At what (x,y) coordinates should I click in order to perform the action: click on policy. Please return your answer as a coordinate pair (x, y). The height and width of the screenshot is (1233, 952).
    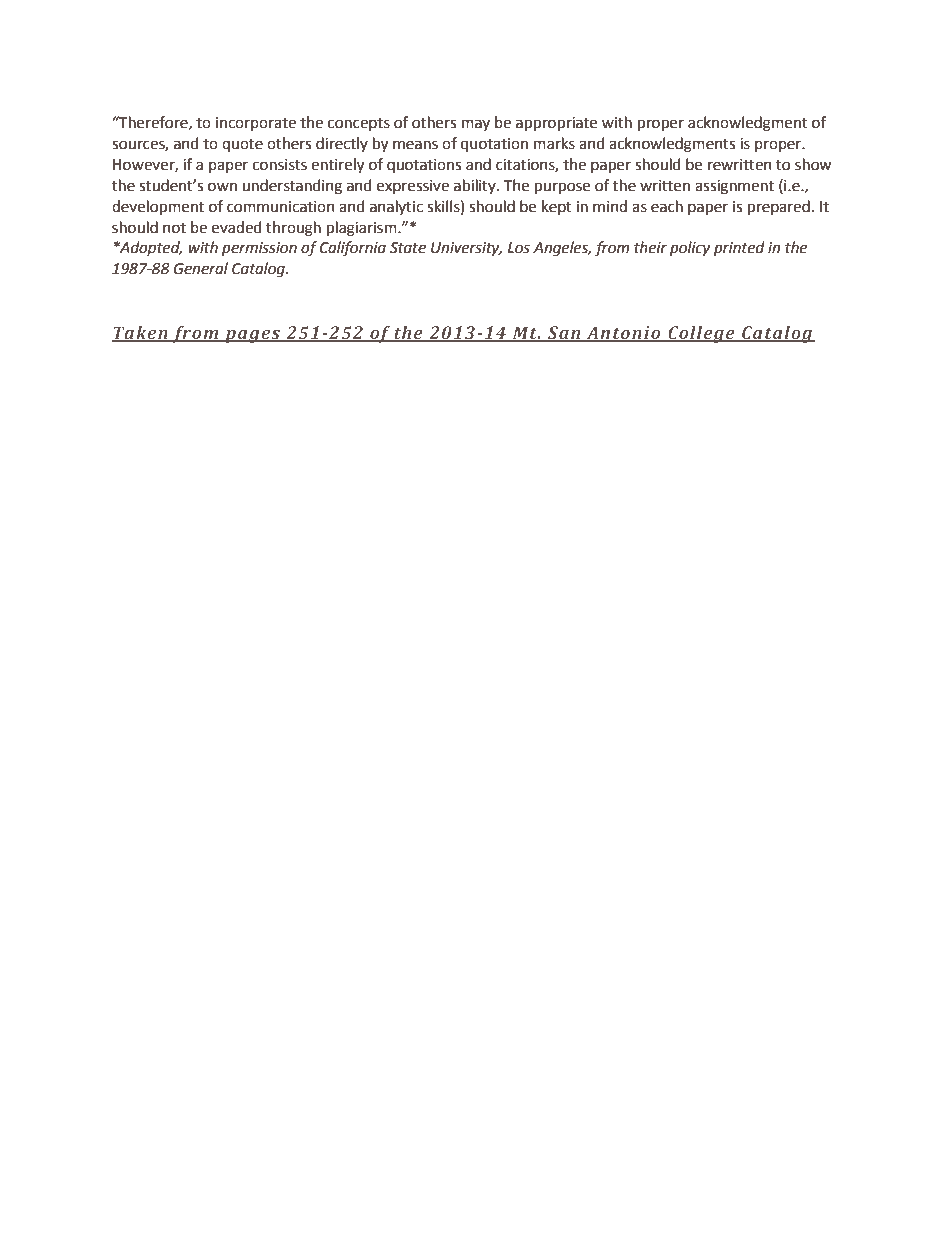
    Looking at the image, I should click on (690, 249).
